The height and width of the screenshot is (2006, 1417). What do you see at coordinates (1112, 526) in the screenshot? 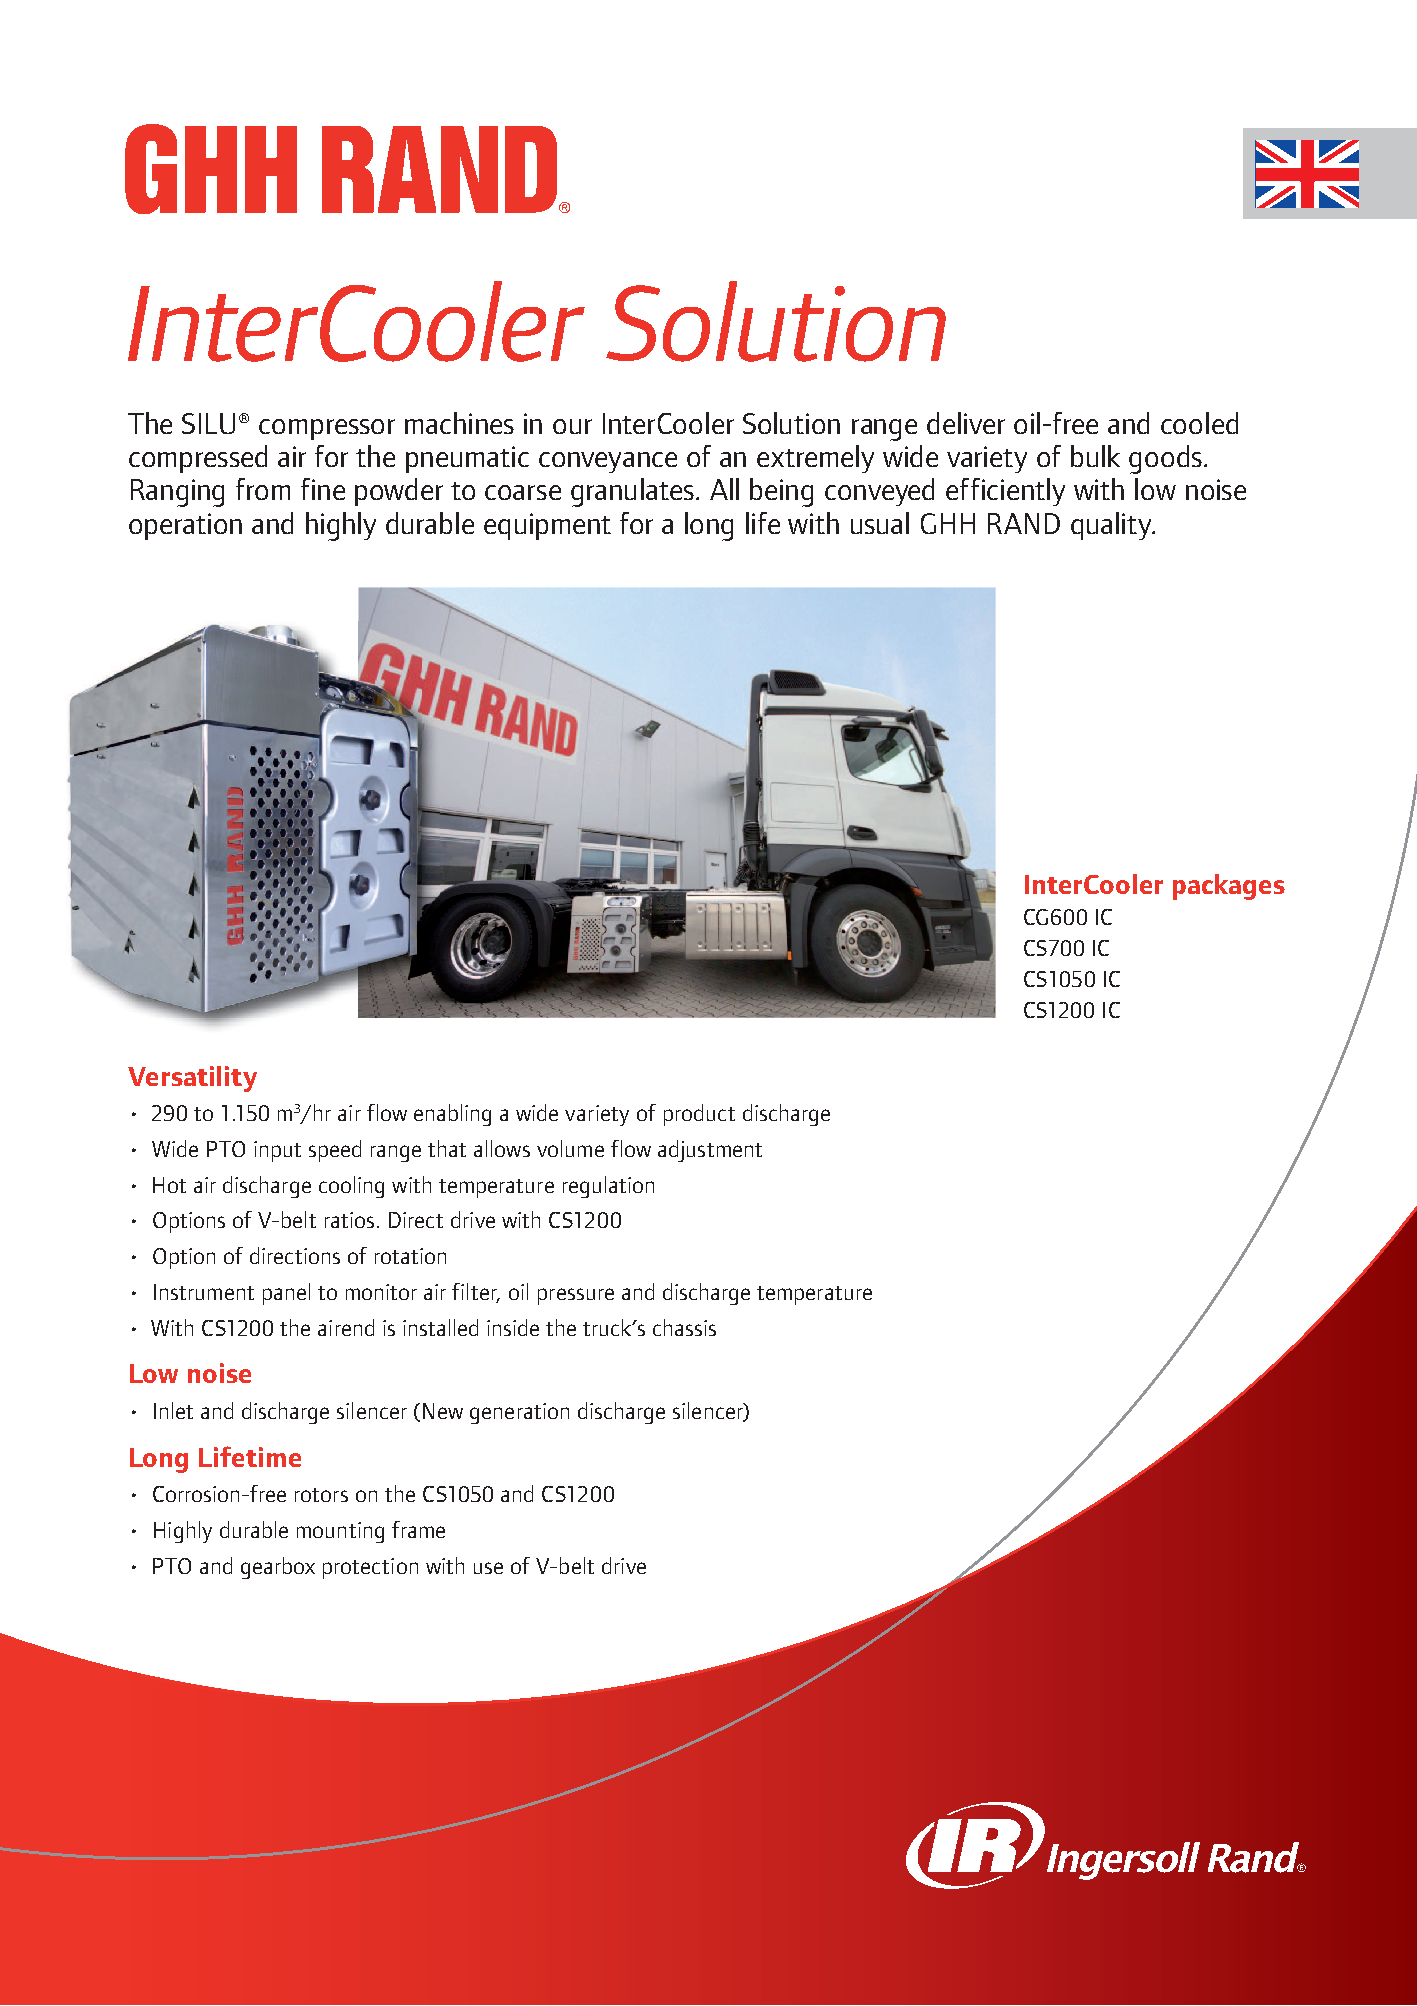
I see `quality` at bounding box center [1112, 526].
